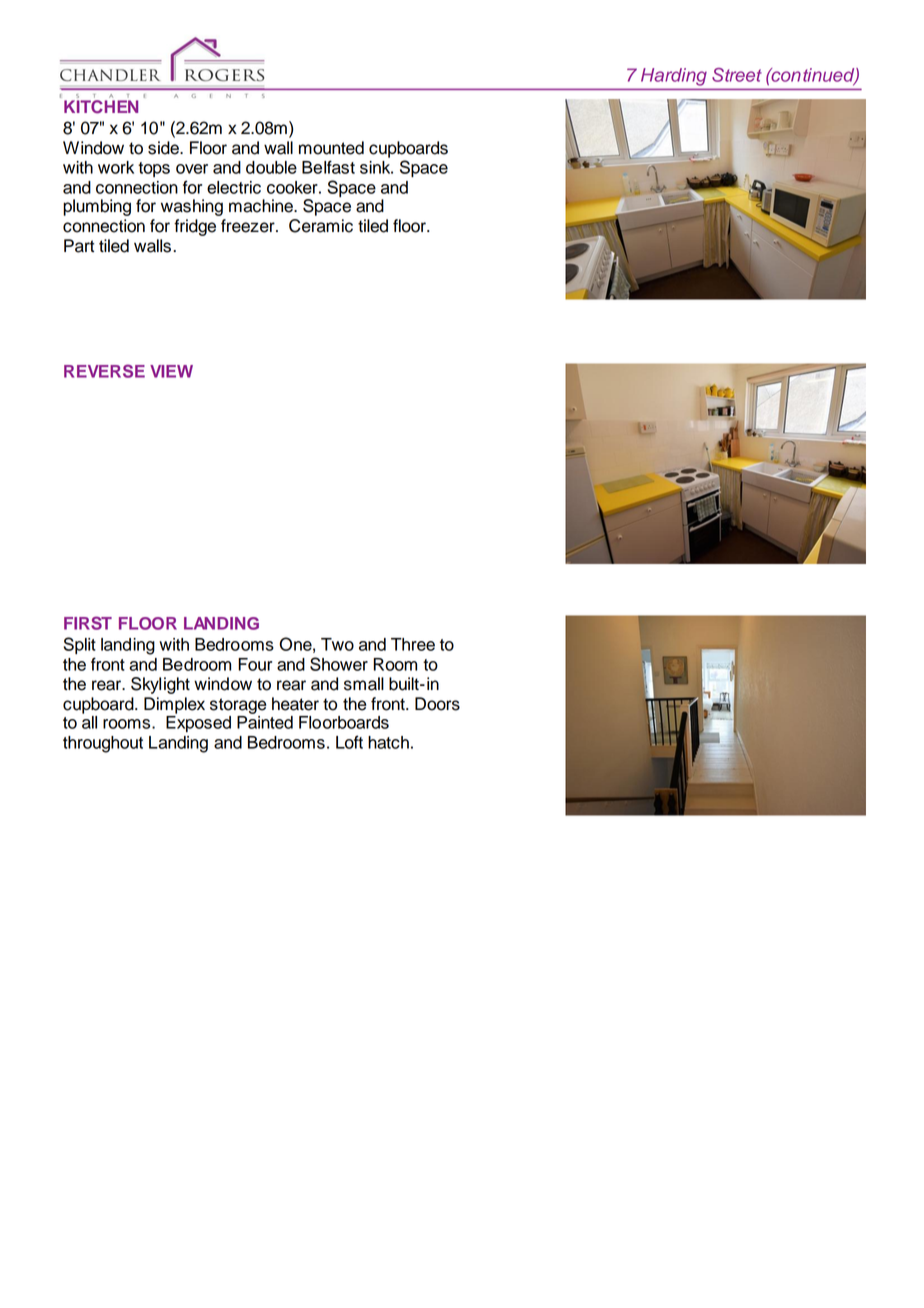 This screenshot has height=1308, width=924. Describe the element at coordinates (249, 226) in the screenshot. I see `freezer` at that location.
